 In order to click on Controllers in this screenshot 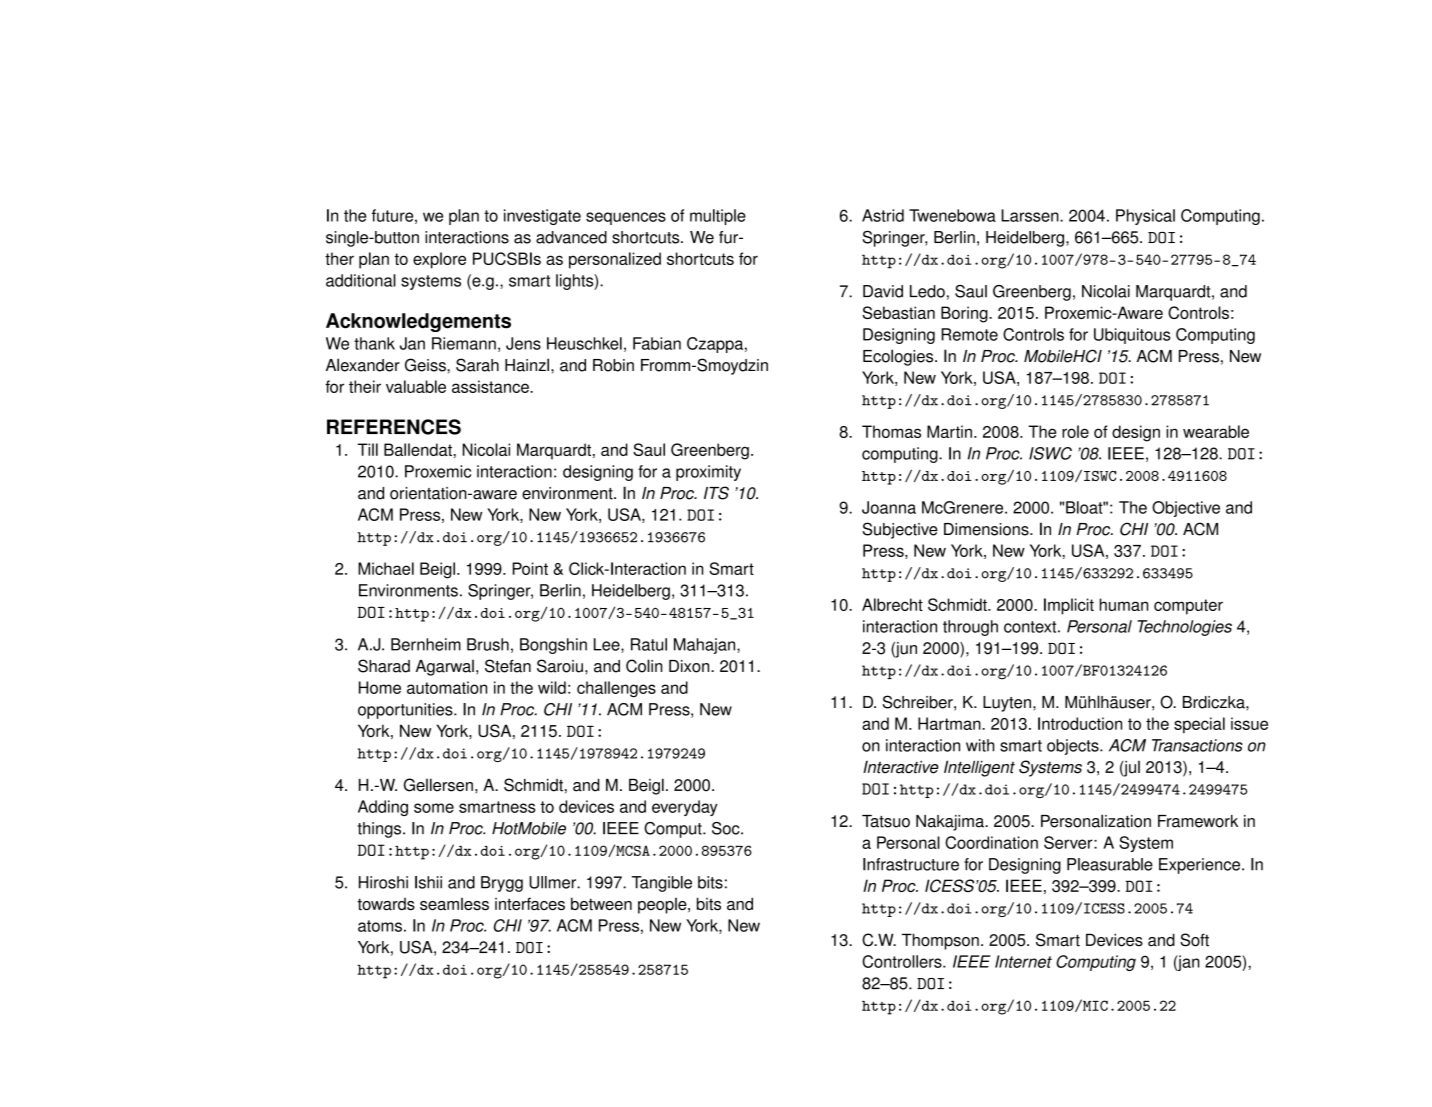, I will do `click(903, 961)`.
